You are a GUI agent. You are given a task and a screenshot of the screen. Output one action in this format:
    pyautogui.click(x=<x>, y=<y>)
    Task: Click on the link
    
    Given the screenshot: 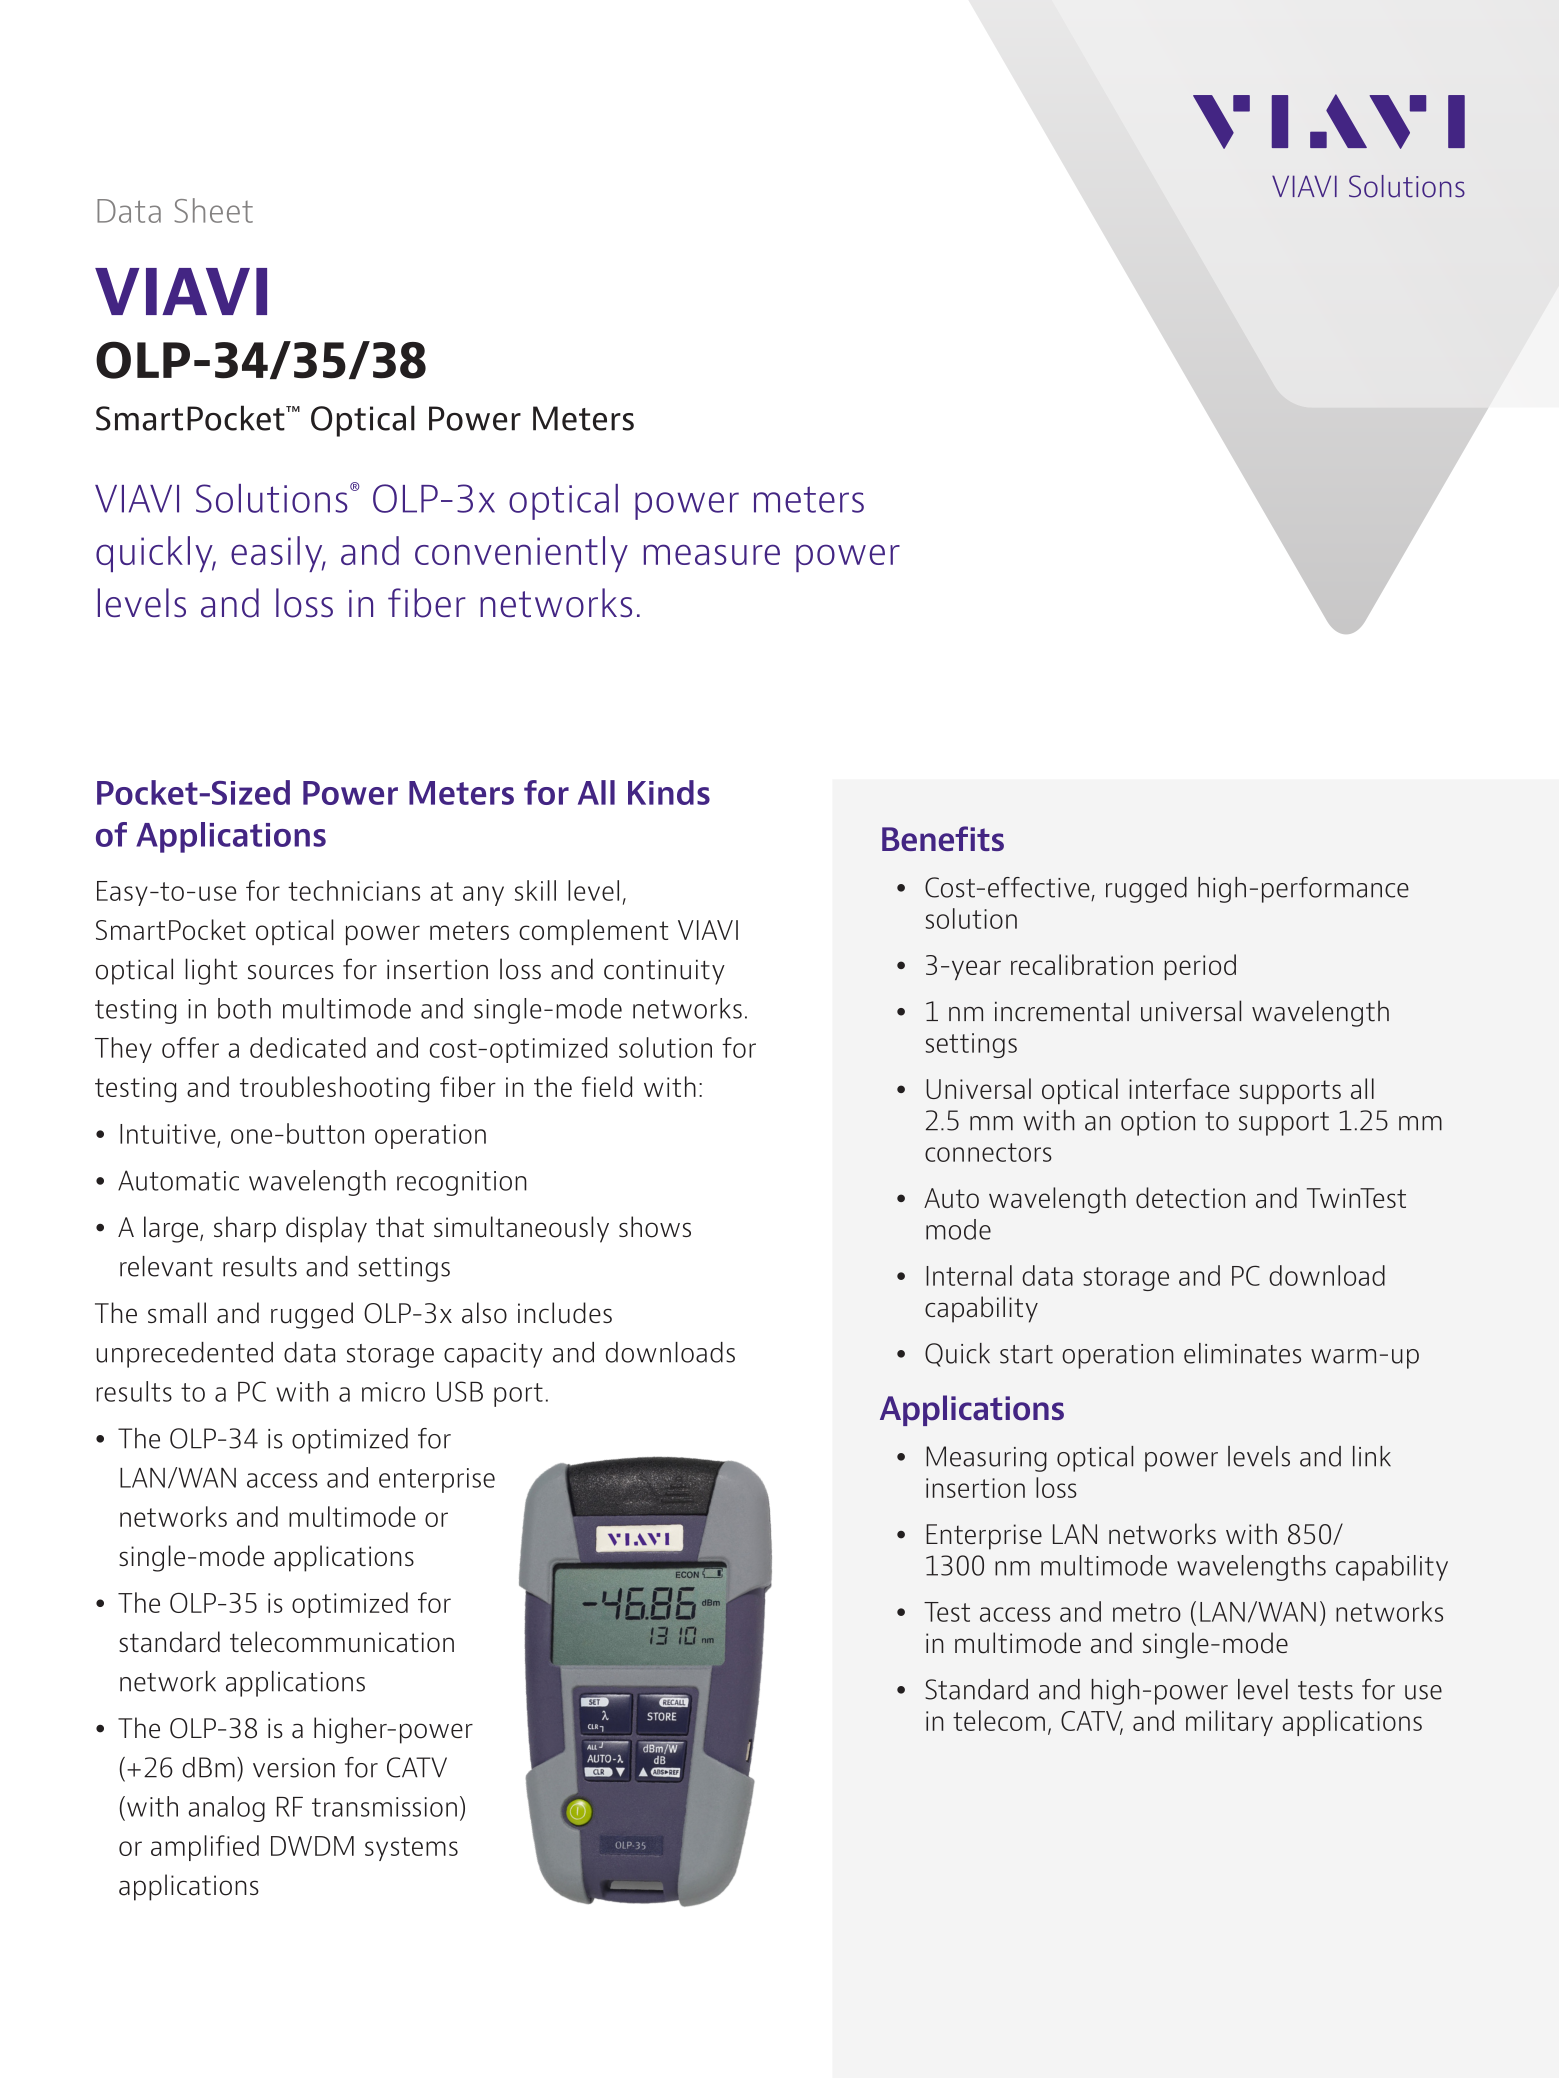 What is the action you would take?
    pyautogui.click(x=1372, y=1456)
